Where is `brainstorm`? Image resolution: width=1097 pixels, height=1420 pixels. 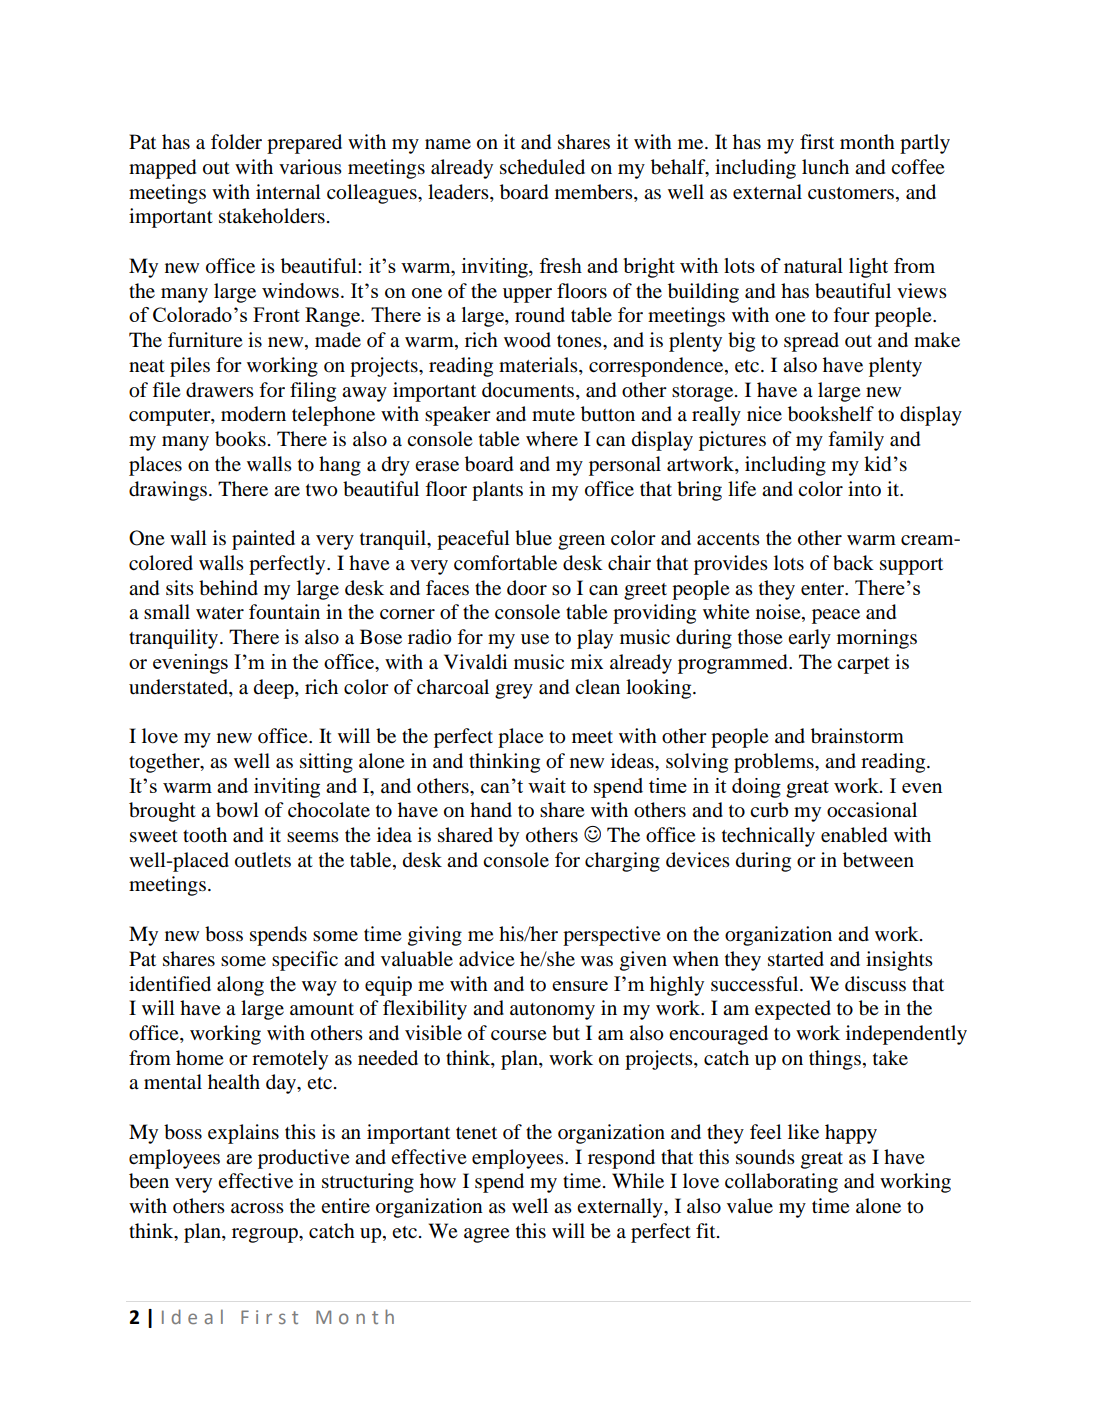
brainstorm is located at coordinates (857, 736).
